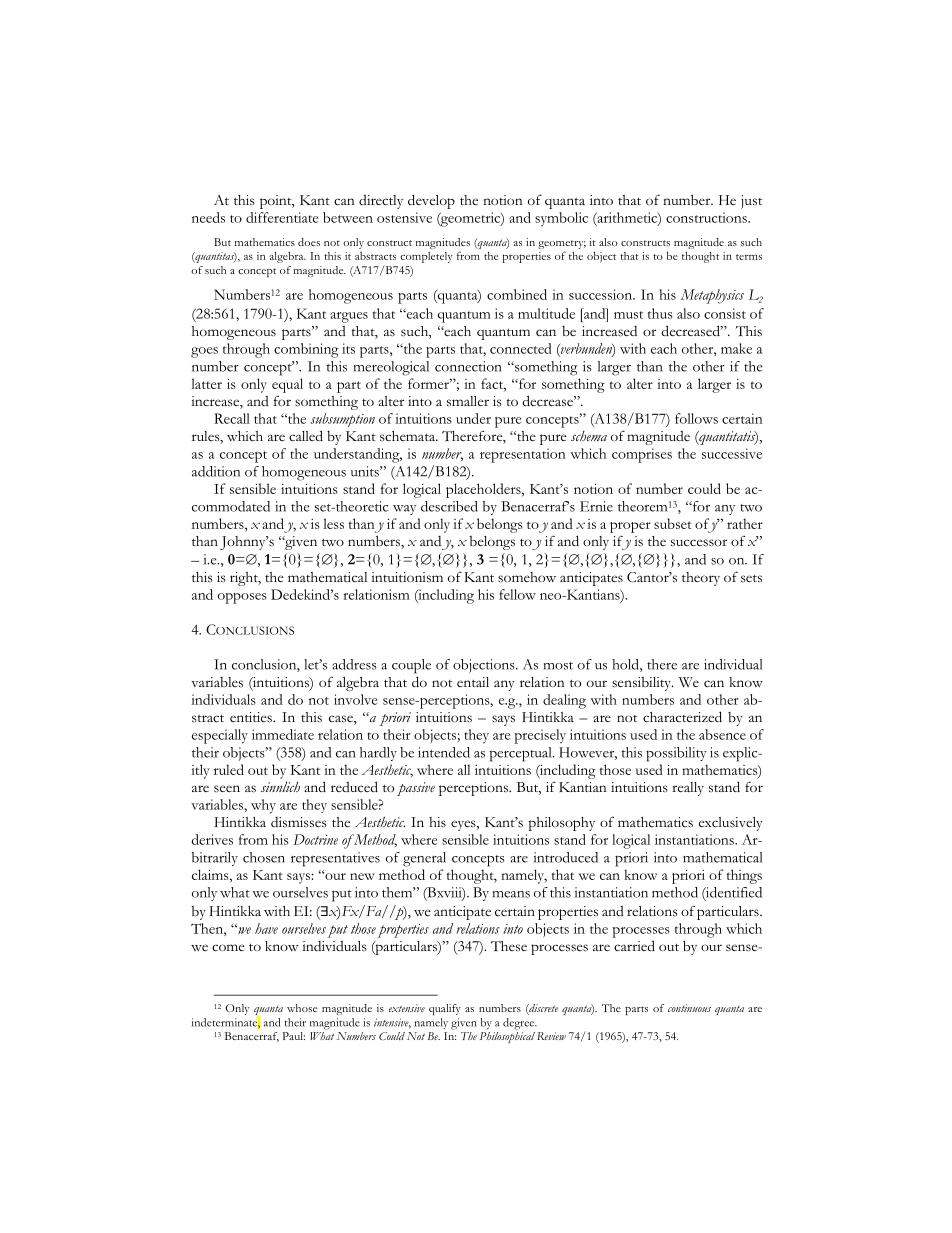 The height and width of the screenshot is (1233, 952). I want to click on develop, so click(431, 201).
